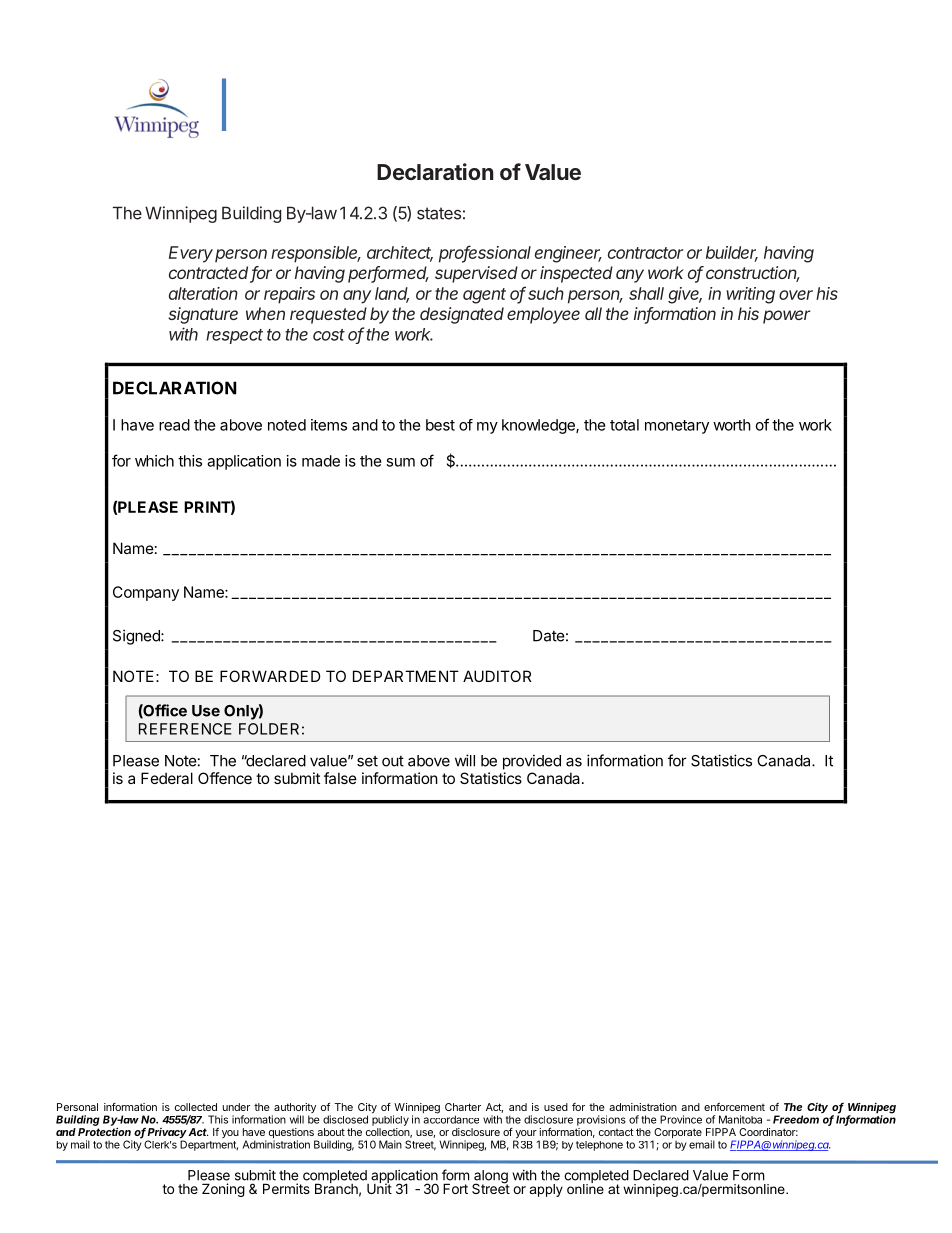 The image size is (952, 1233). I want to click on sum, so click(400, 462).
